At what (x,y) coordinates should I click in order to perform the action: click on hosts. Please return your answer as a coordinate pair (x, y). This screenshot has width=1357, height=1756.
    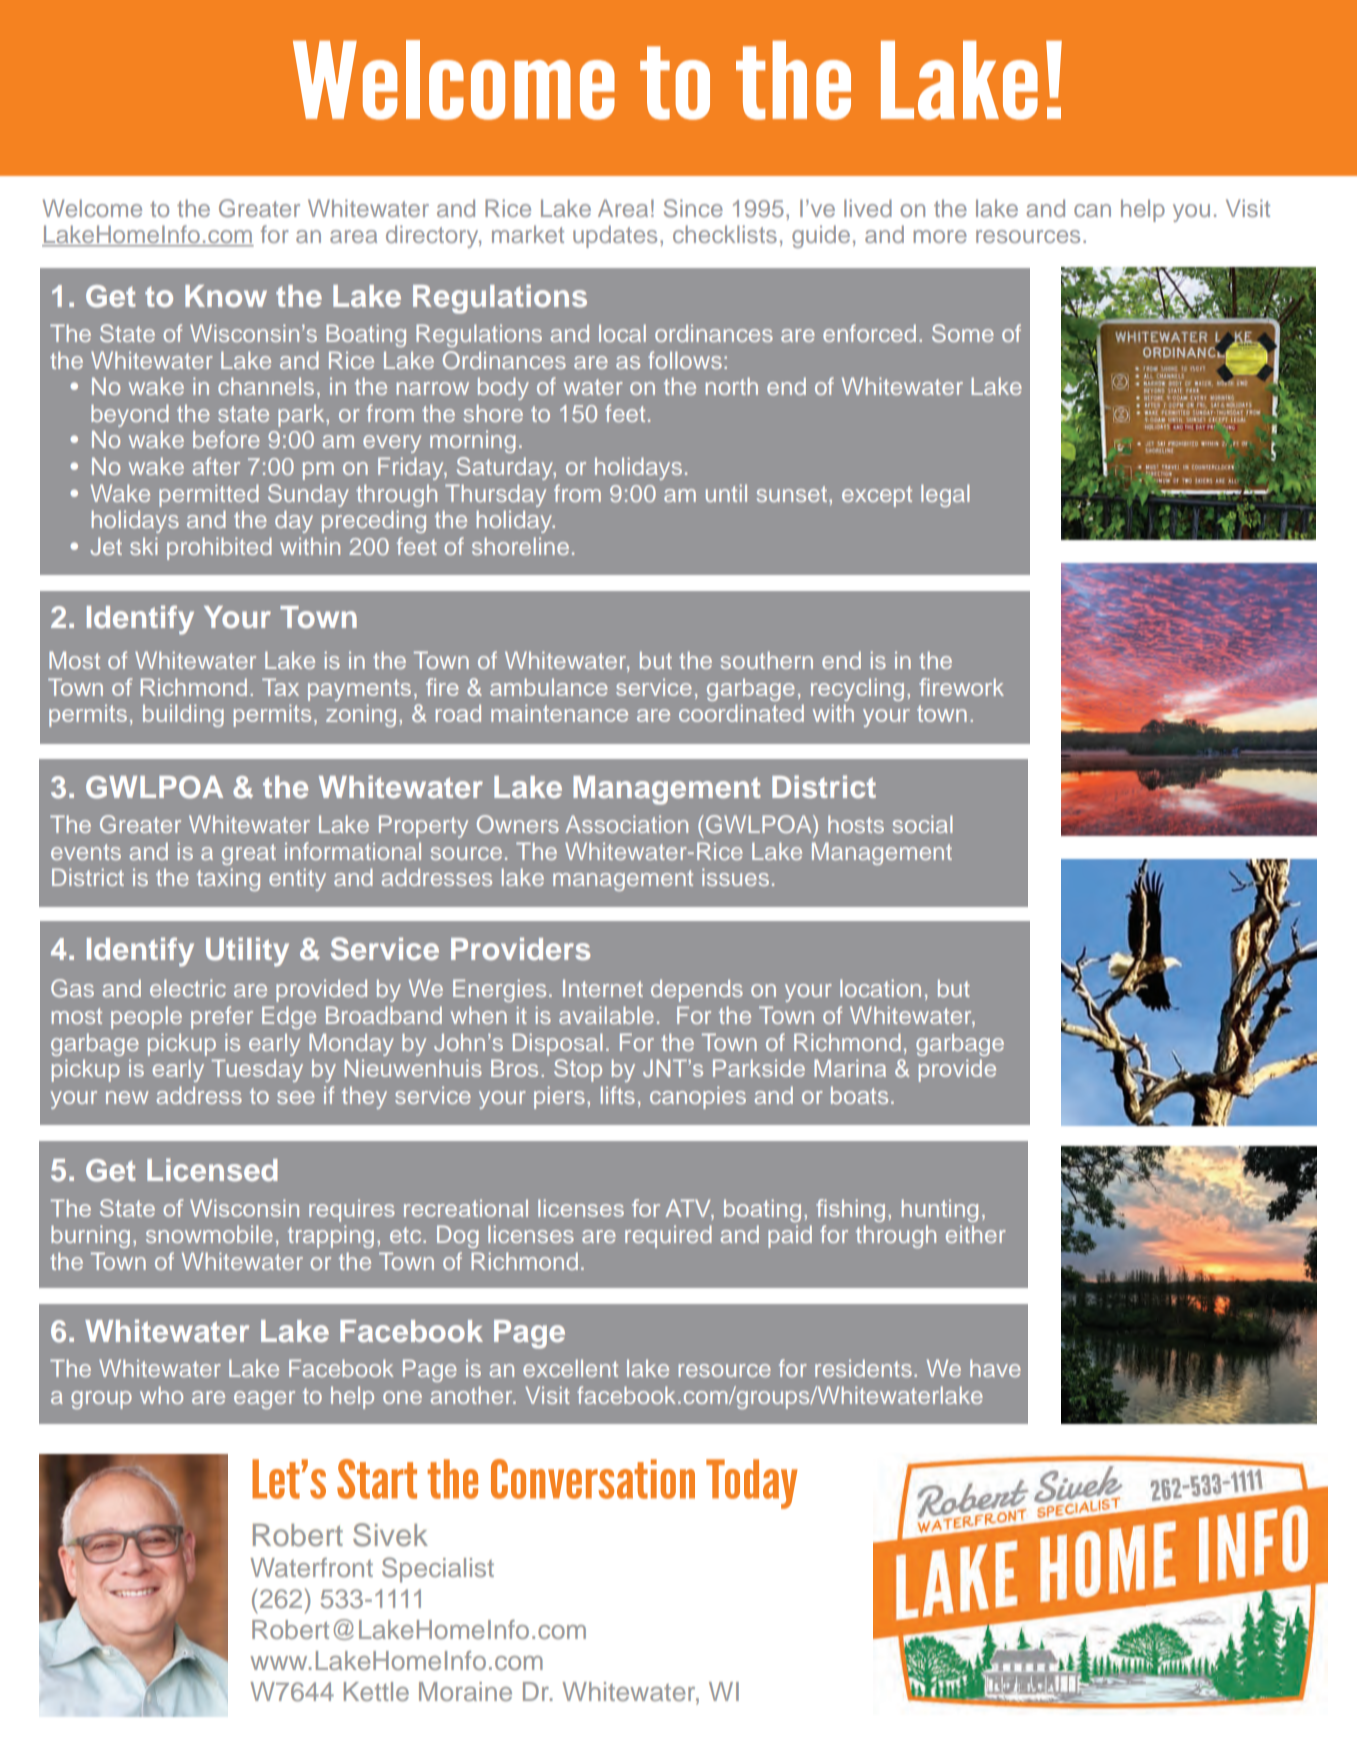
    Looking at the image, I should click on (856, 824).
